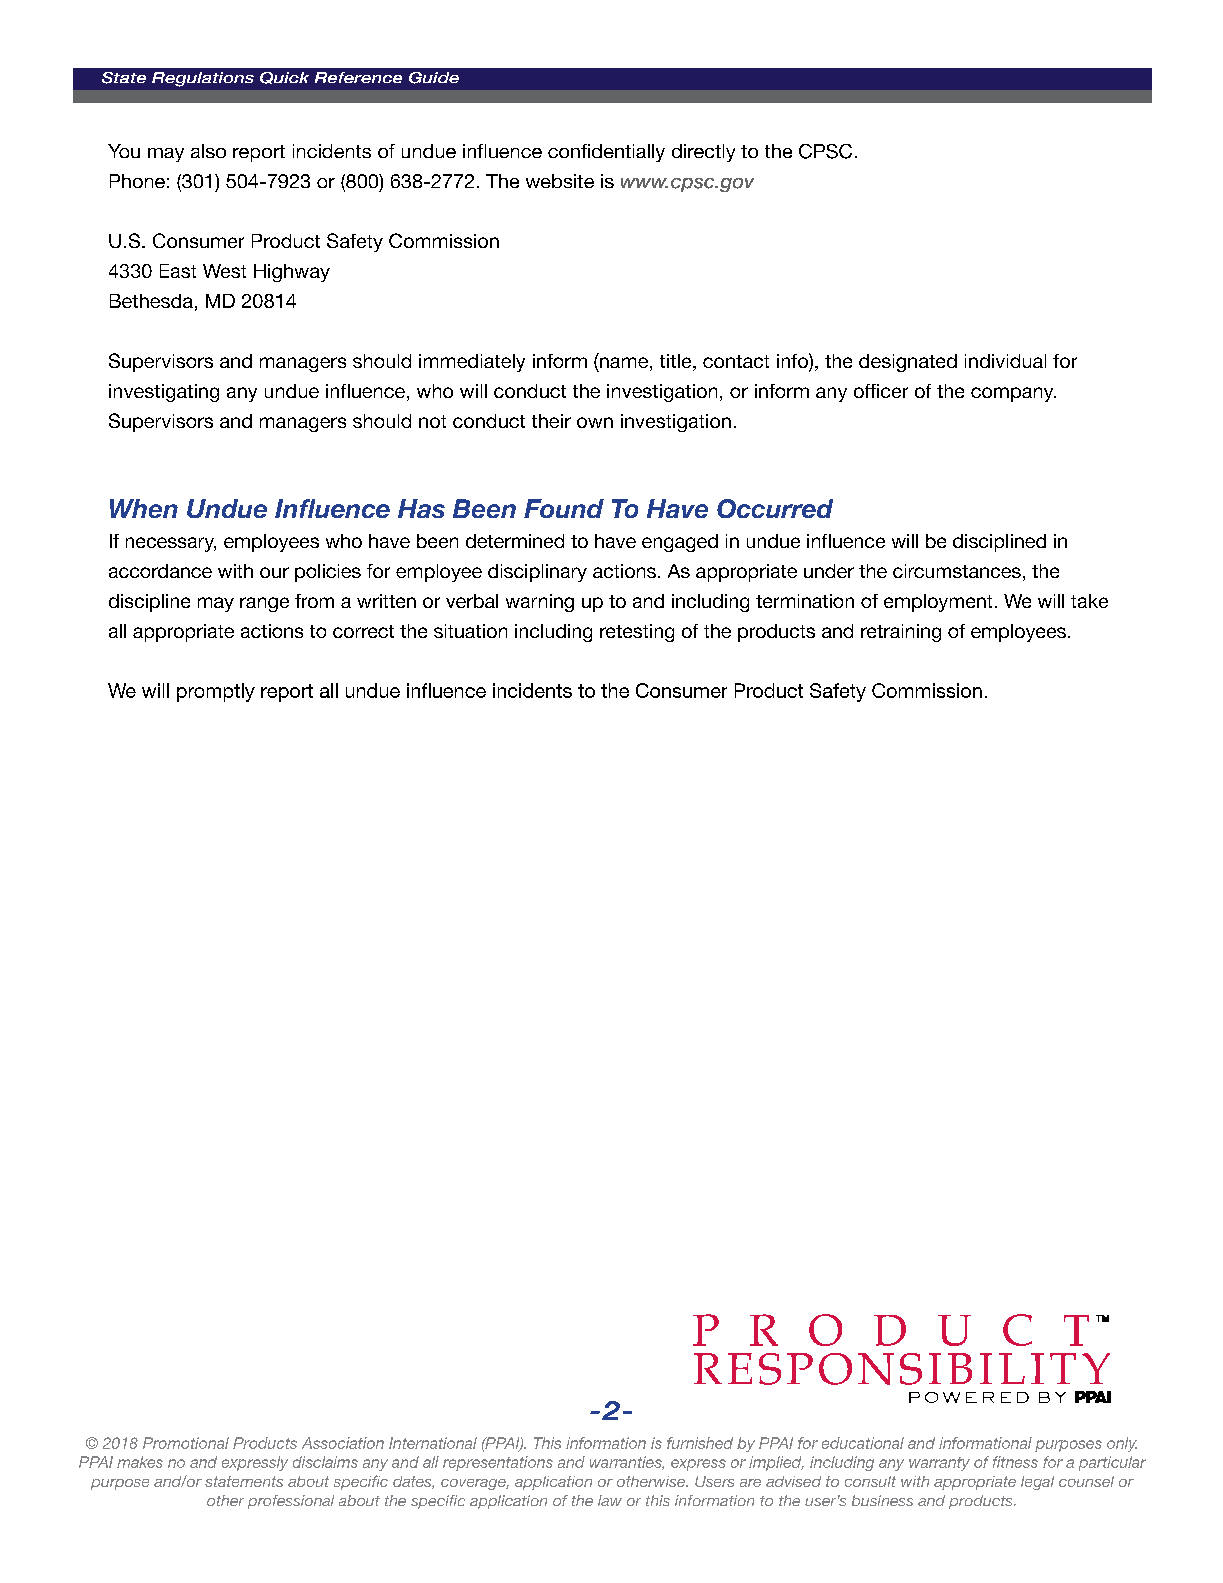 This document has height=1583, width=1223. I want to click on own, so click(595, 422).
